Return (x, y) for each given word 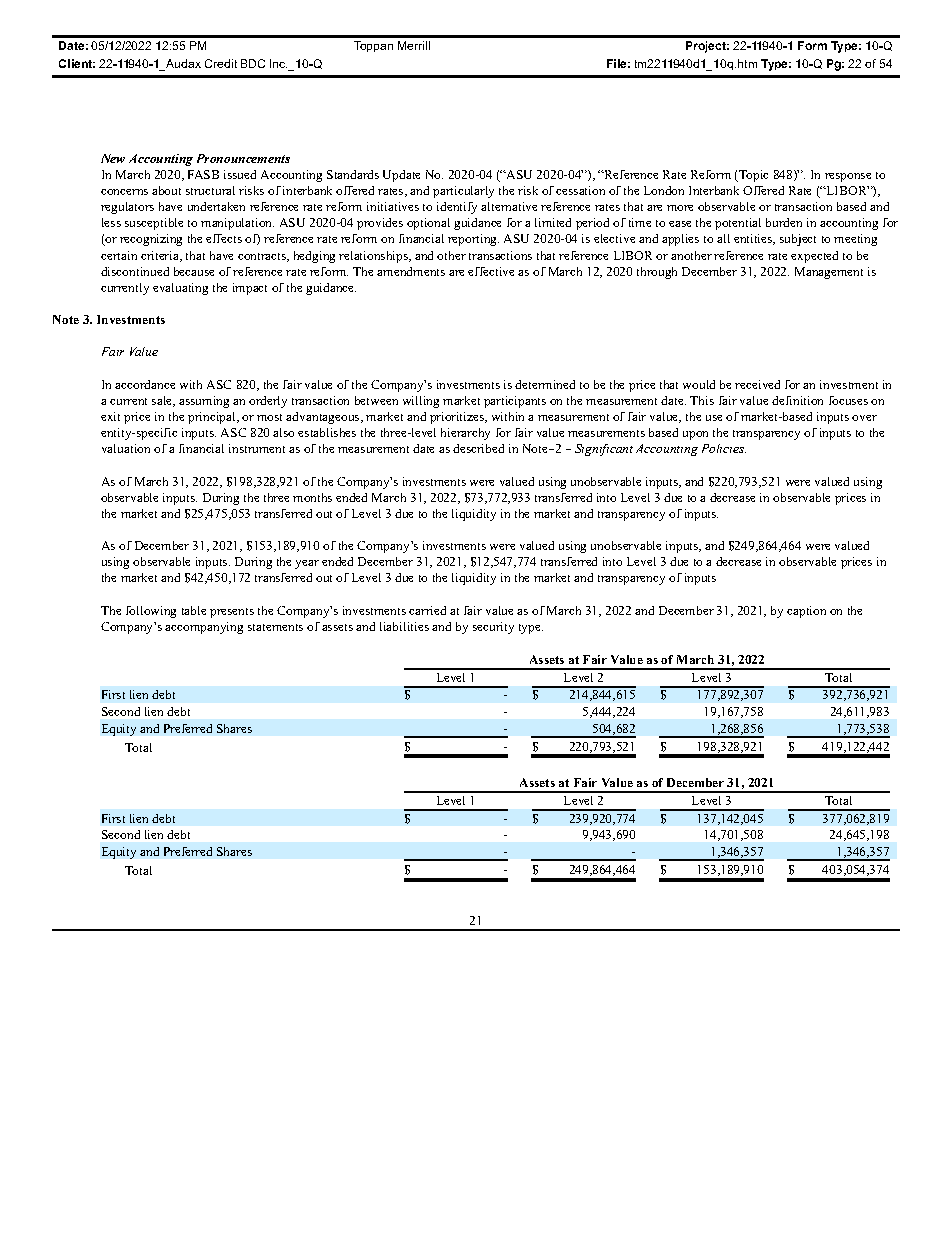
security (493, 628)
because (194, 271)
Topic (752, 176)
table (194, 610)
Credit (221, 63)
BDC (253, 63)
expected (814, 257)
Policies (724, 448)
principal (213, 418)
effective (491, 271)
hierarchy (465, 434)
